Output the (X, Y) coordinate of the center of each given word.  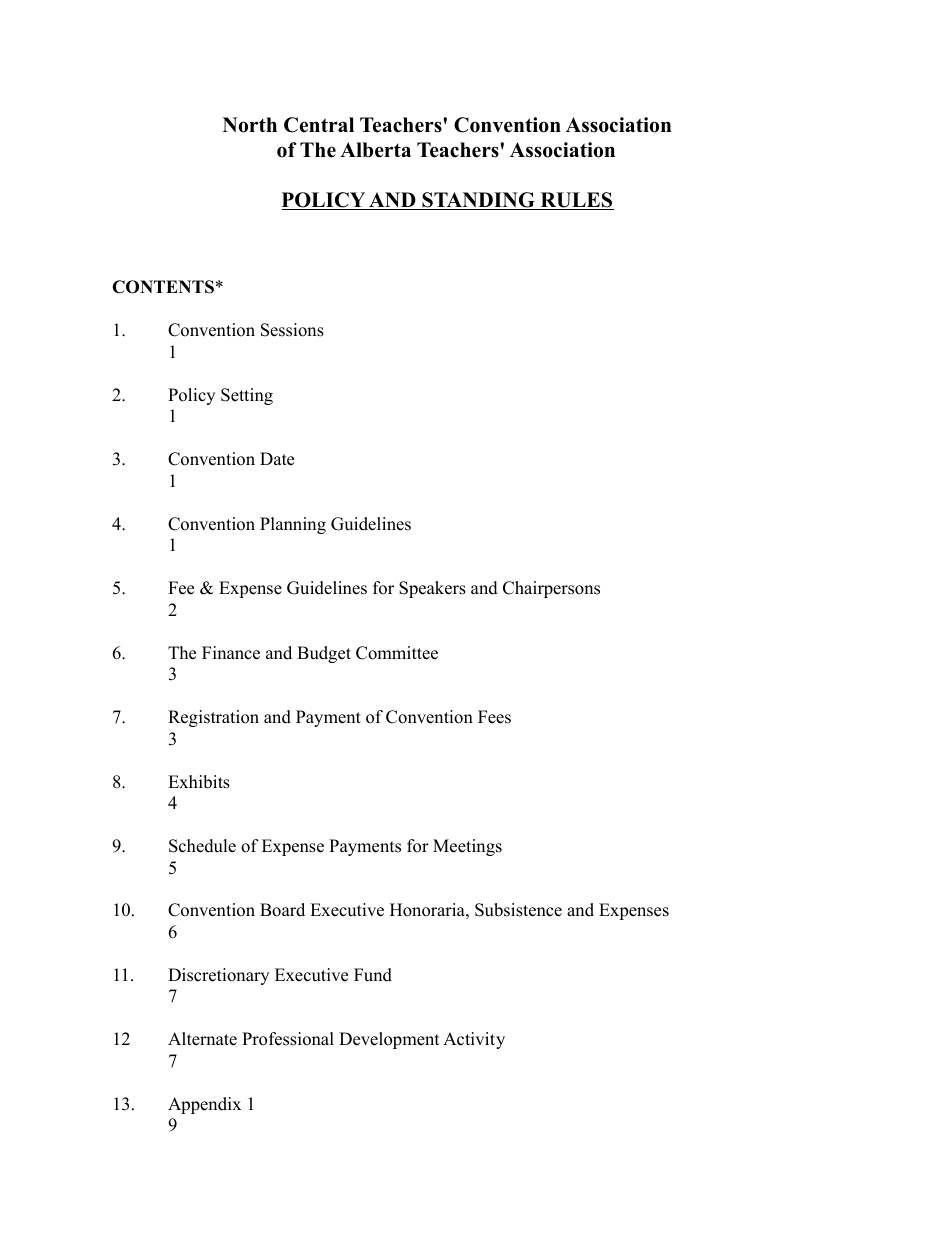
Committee (397, 653)
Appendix (204, 1105)
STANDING (478, 201)
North (250, 125)
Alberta (375, 150)
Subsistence (518, 910)
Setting (247, 396)
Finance (231, 653)
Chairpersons (551, 589)
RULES (576, 201)
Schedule (202, 846)
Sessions (292, 330)
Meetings (467, 847)
